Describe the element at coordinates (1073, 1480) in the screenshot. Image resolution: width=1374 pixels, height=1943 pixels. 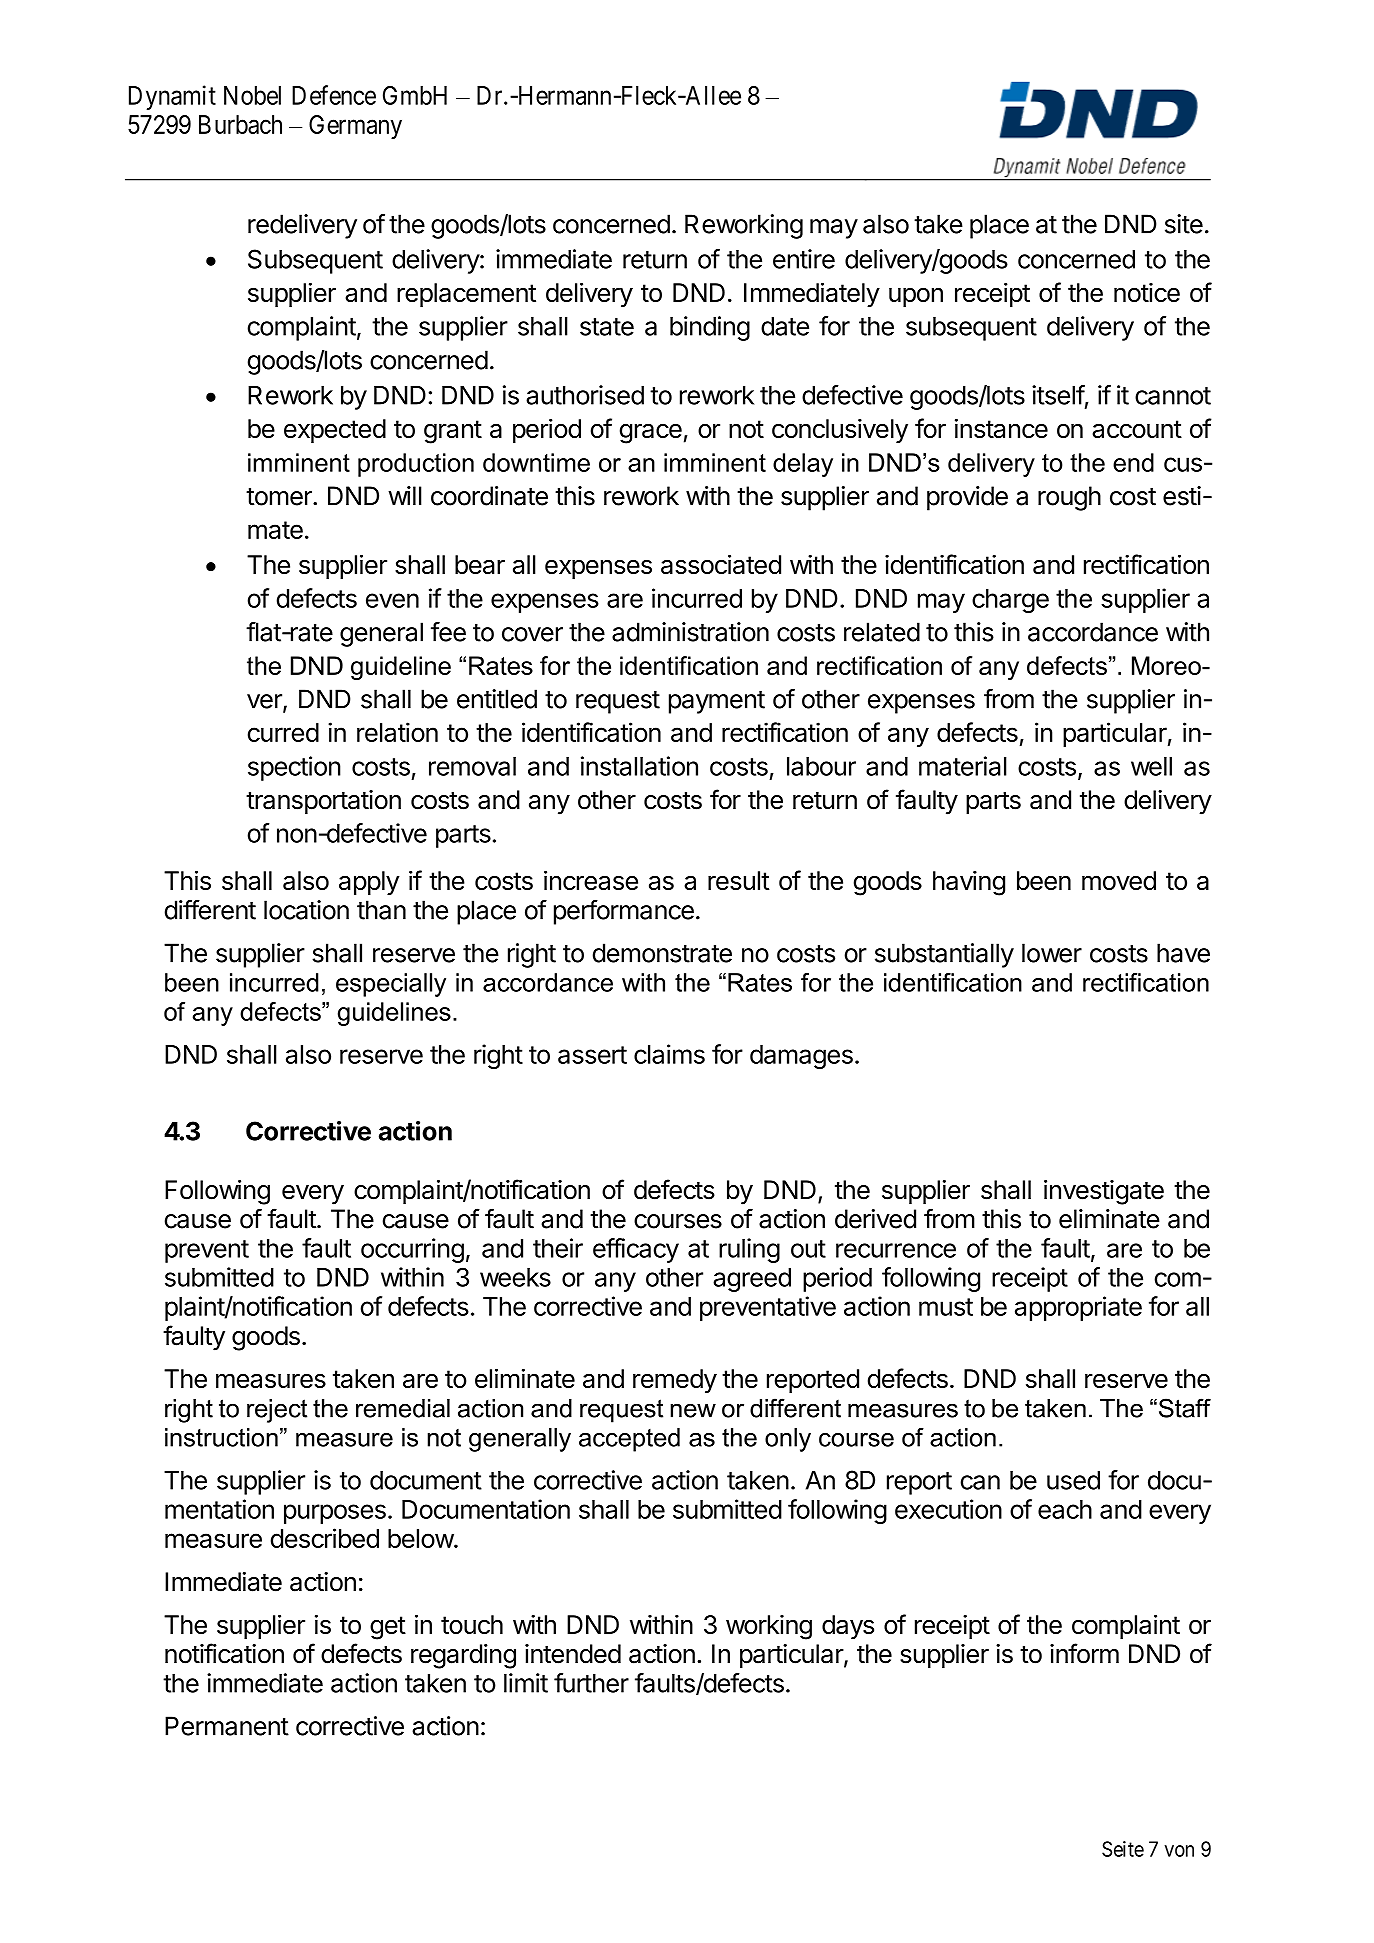
I see `used` at that location.
